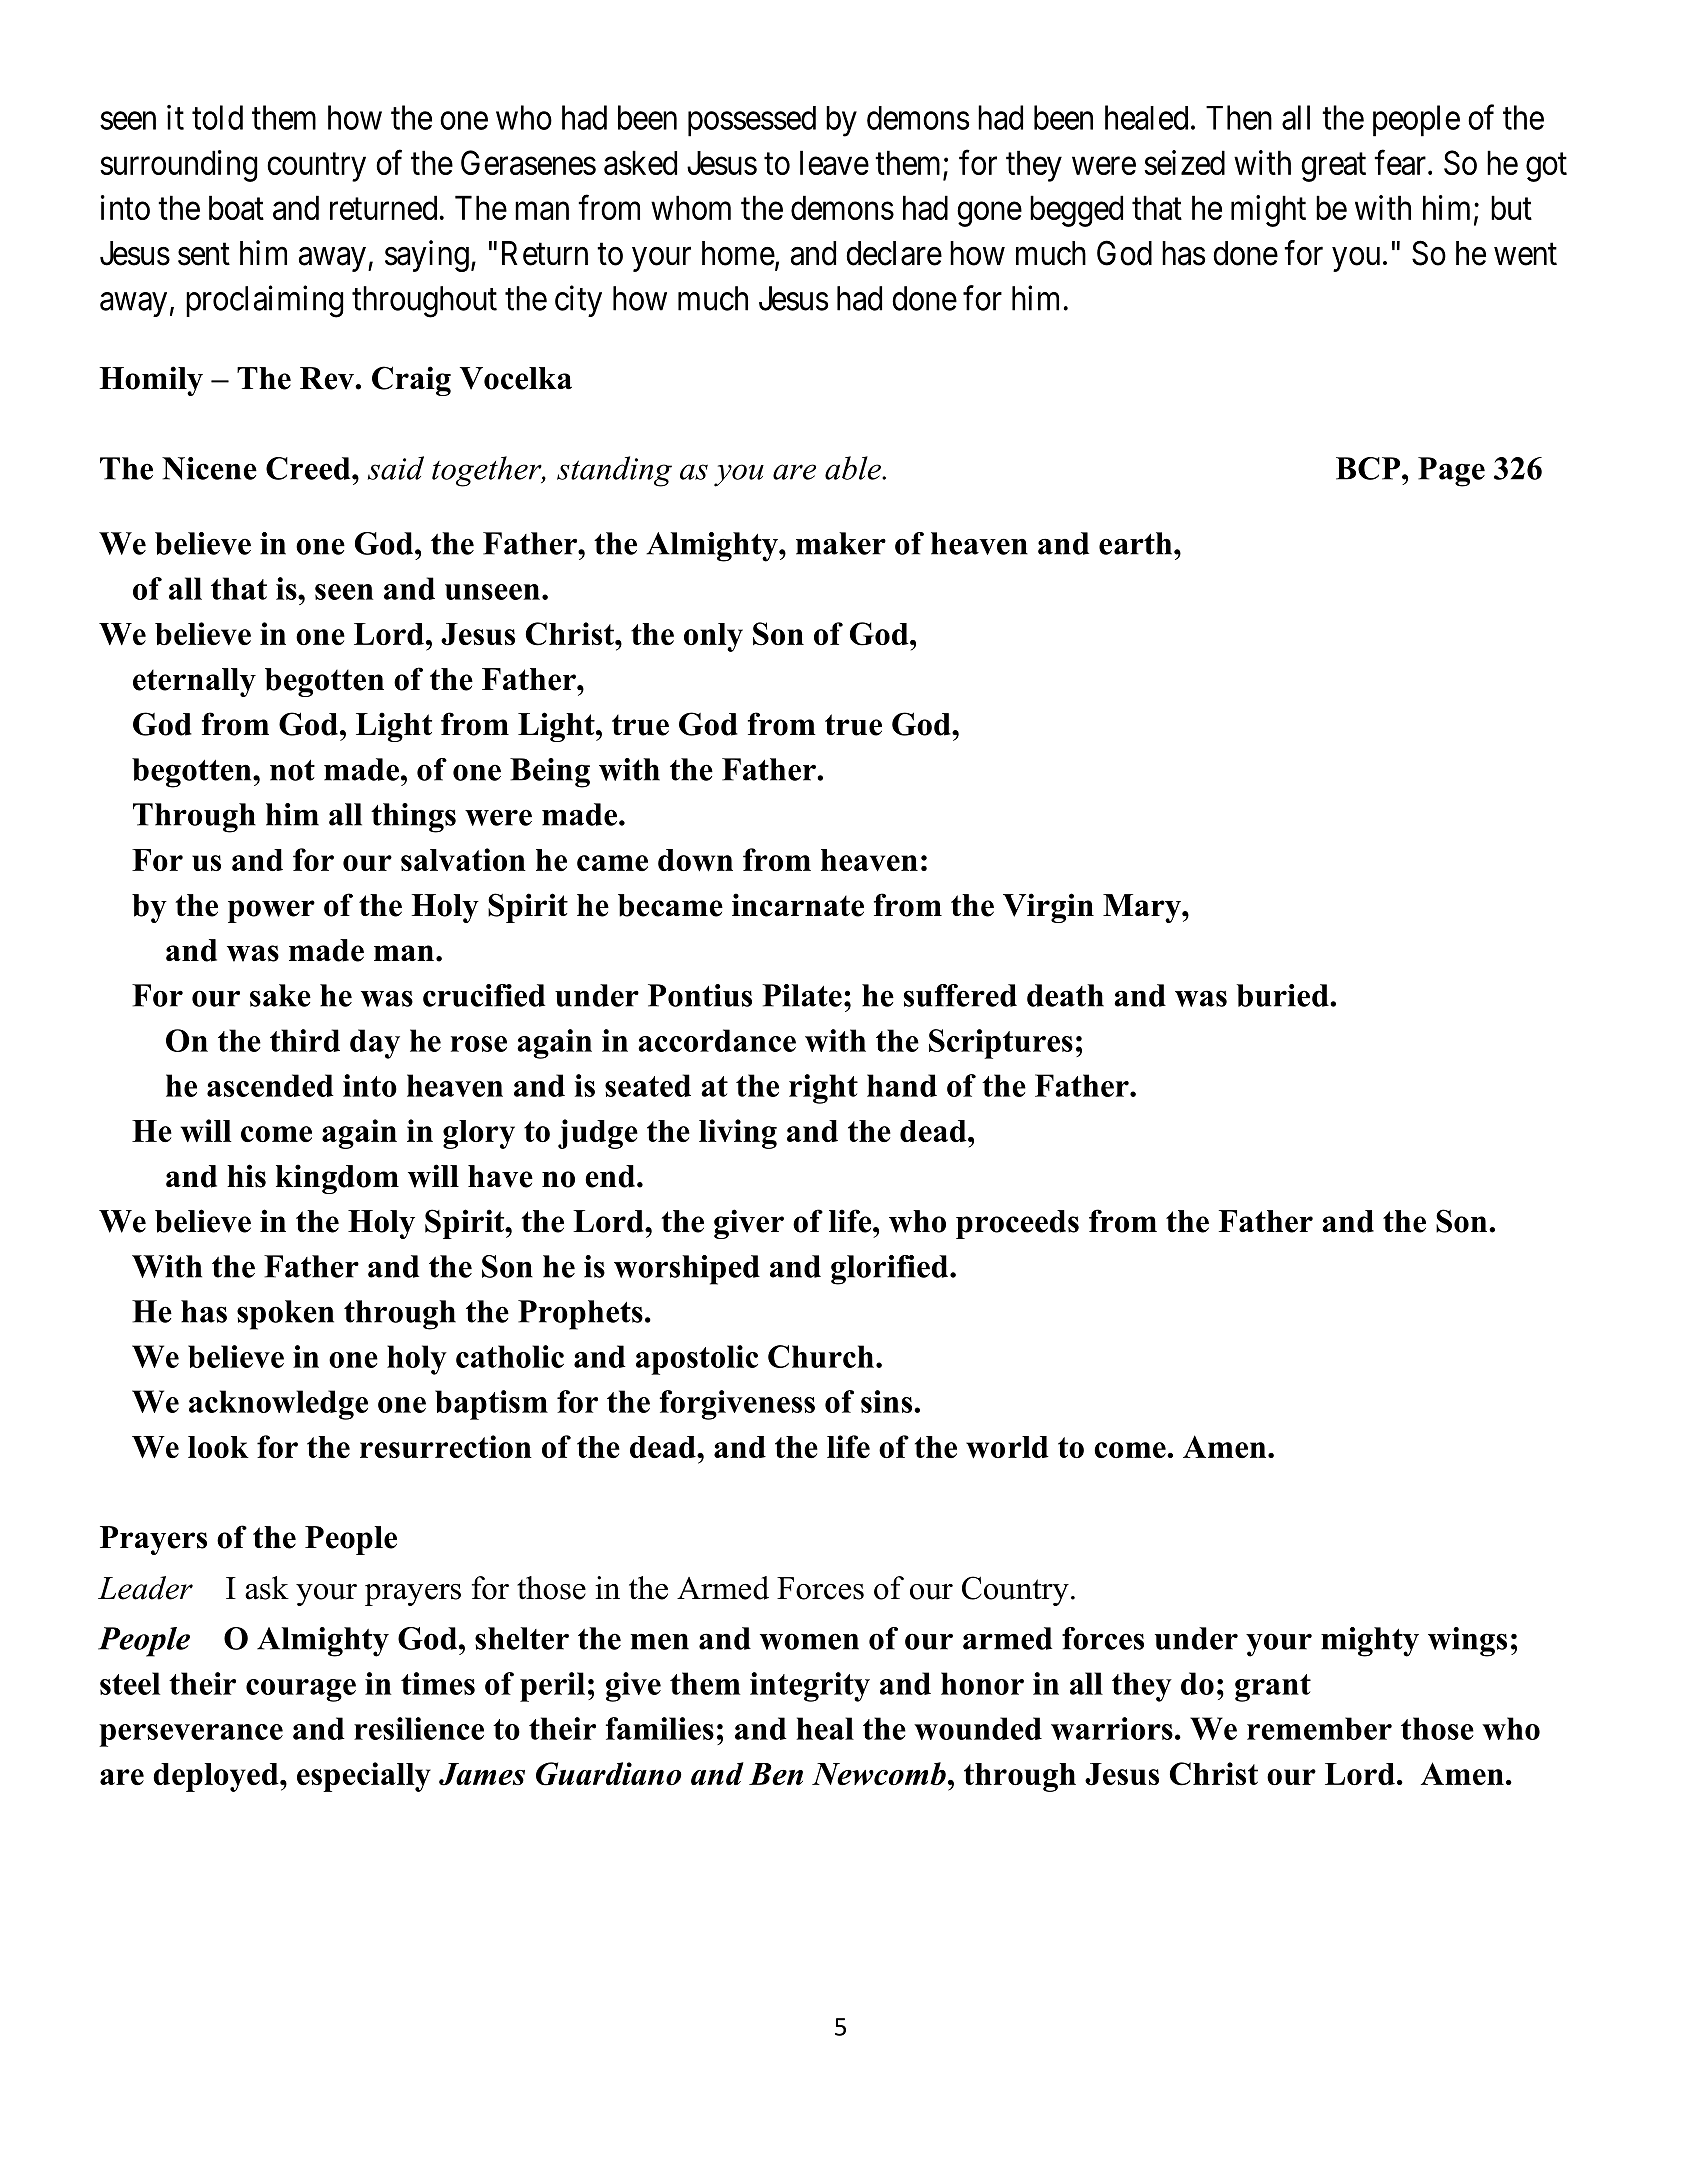 This screenshot has height=2175, width=1681. Describe the element at coordinates (798, 905) in the screenshot. I see `incarnate` at that location.
